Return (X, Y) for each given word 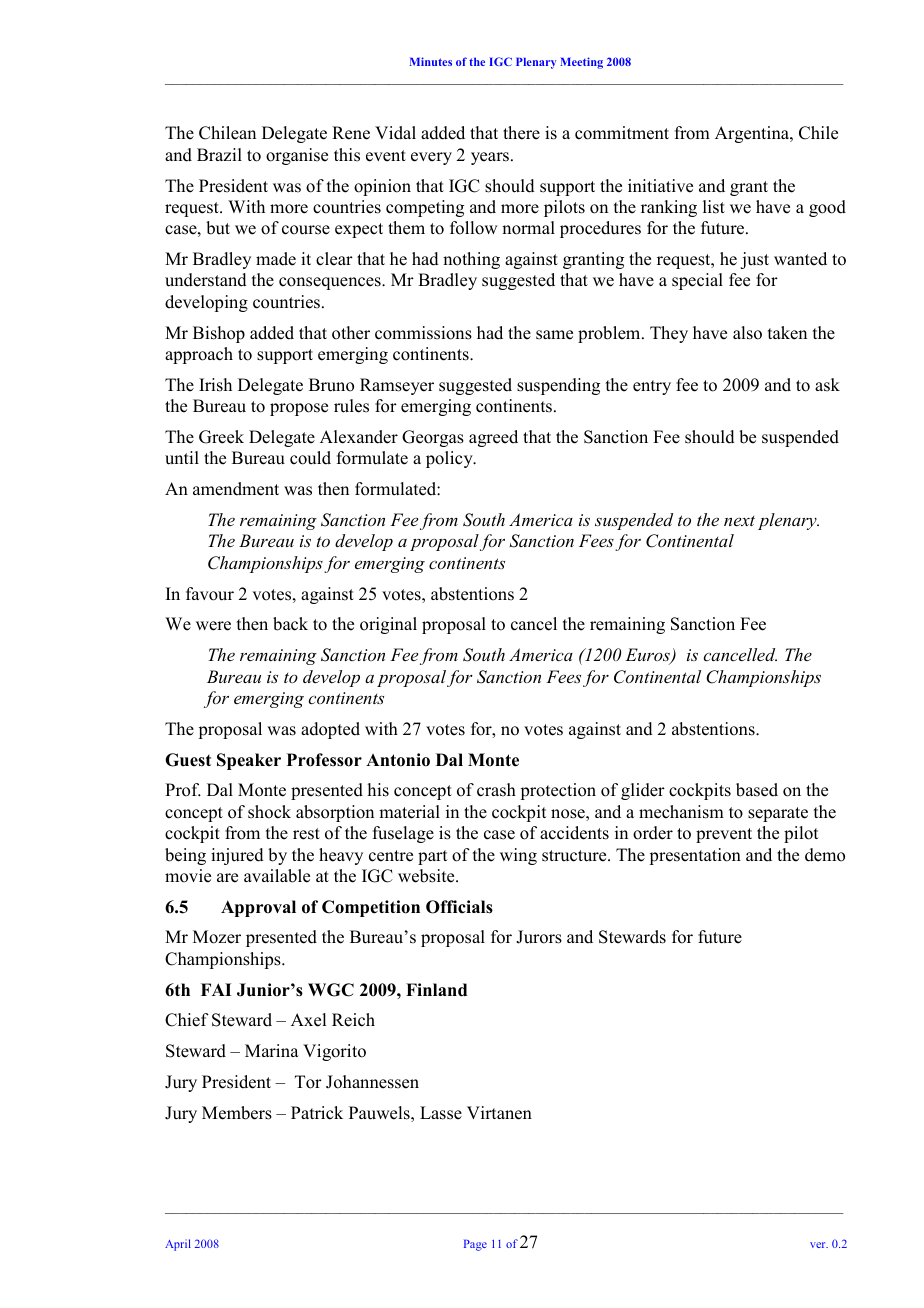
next (739, 521)
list (714, 207)
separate (778, 814)
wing (518, 856)
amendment (236, 489)
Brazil (219, 154)
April (178, 1245)
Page (475, 1245)
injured (237, 856)
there (521, 133)
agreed (493, 438)
